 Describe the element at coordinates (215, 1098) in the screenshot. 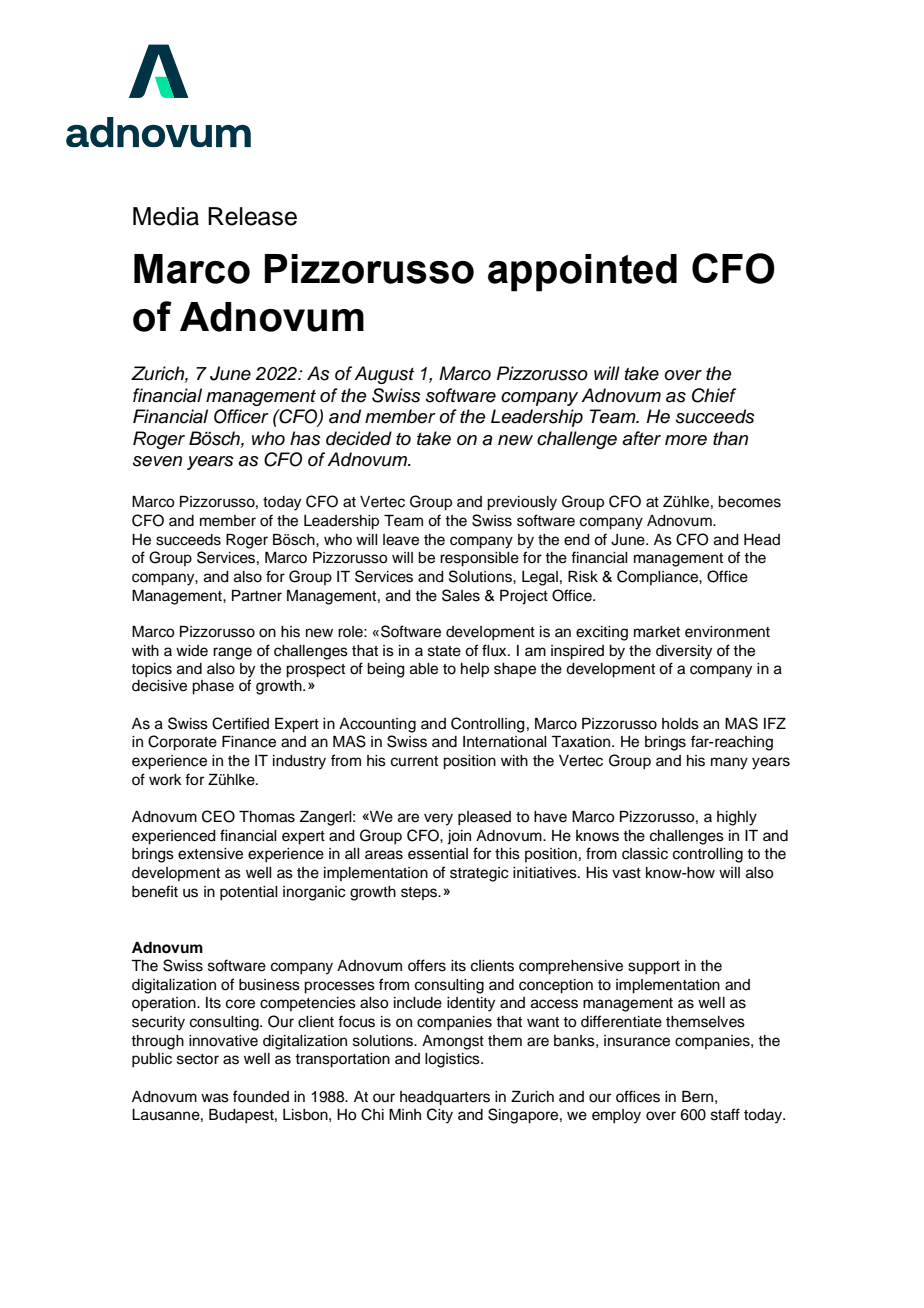

I see `was` at that location.
